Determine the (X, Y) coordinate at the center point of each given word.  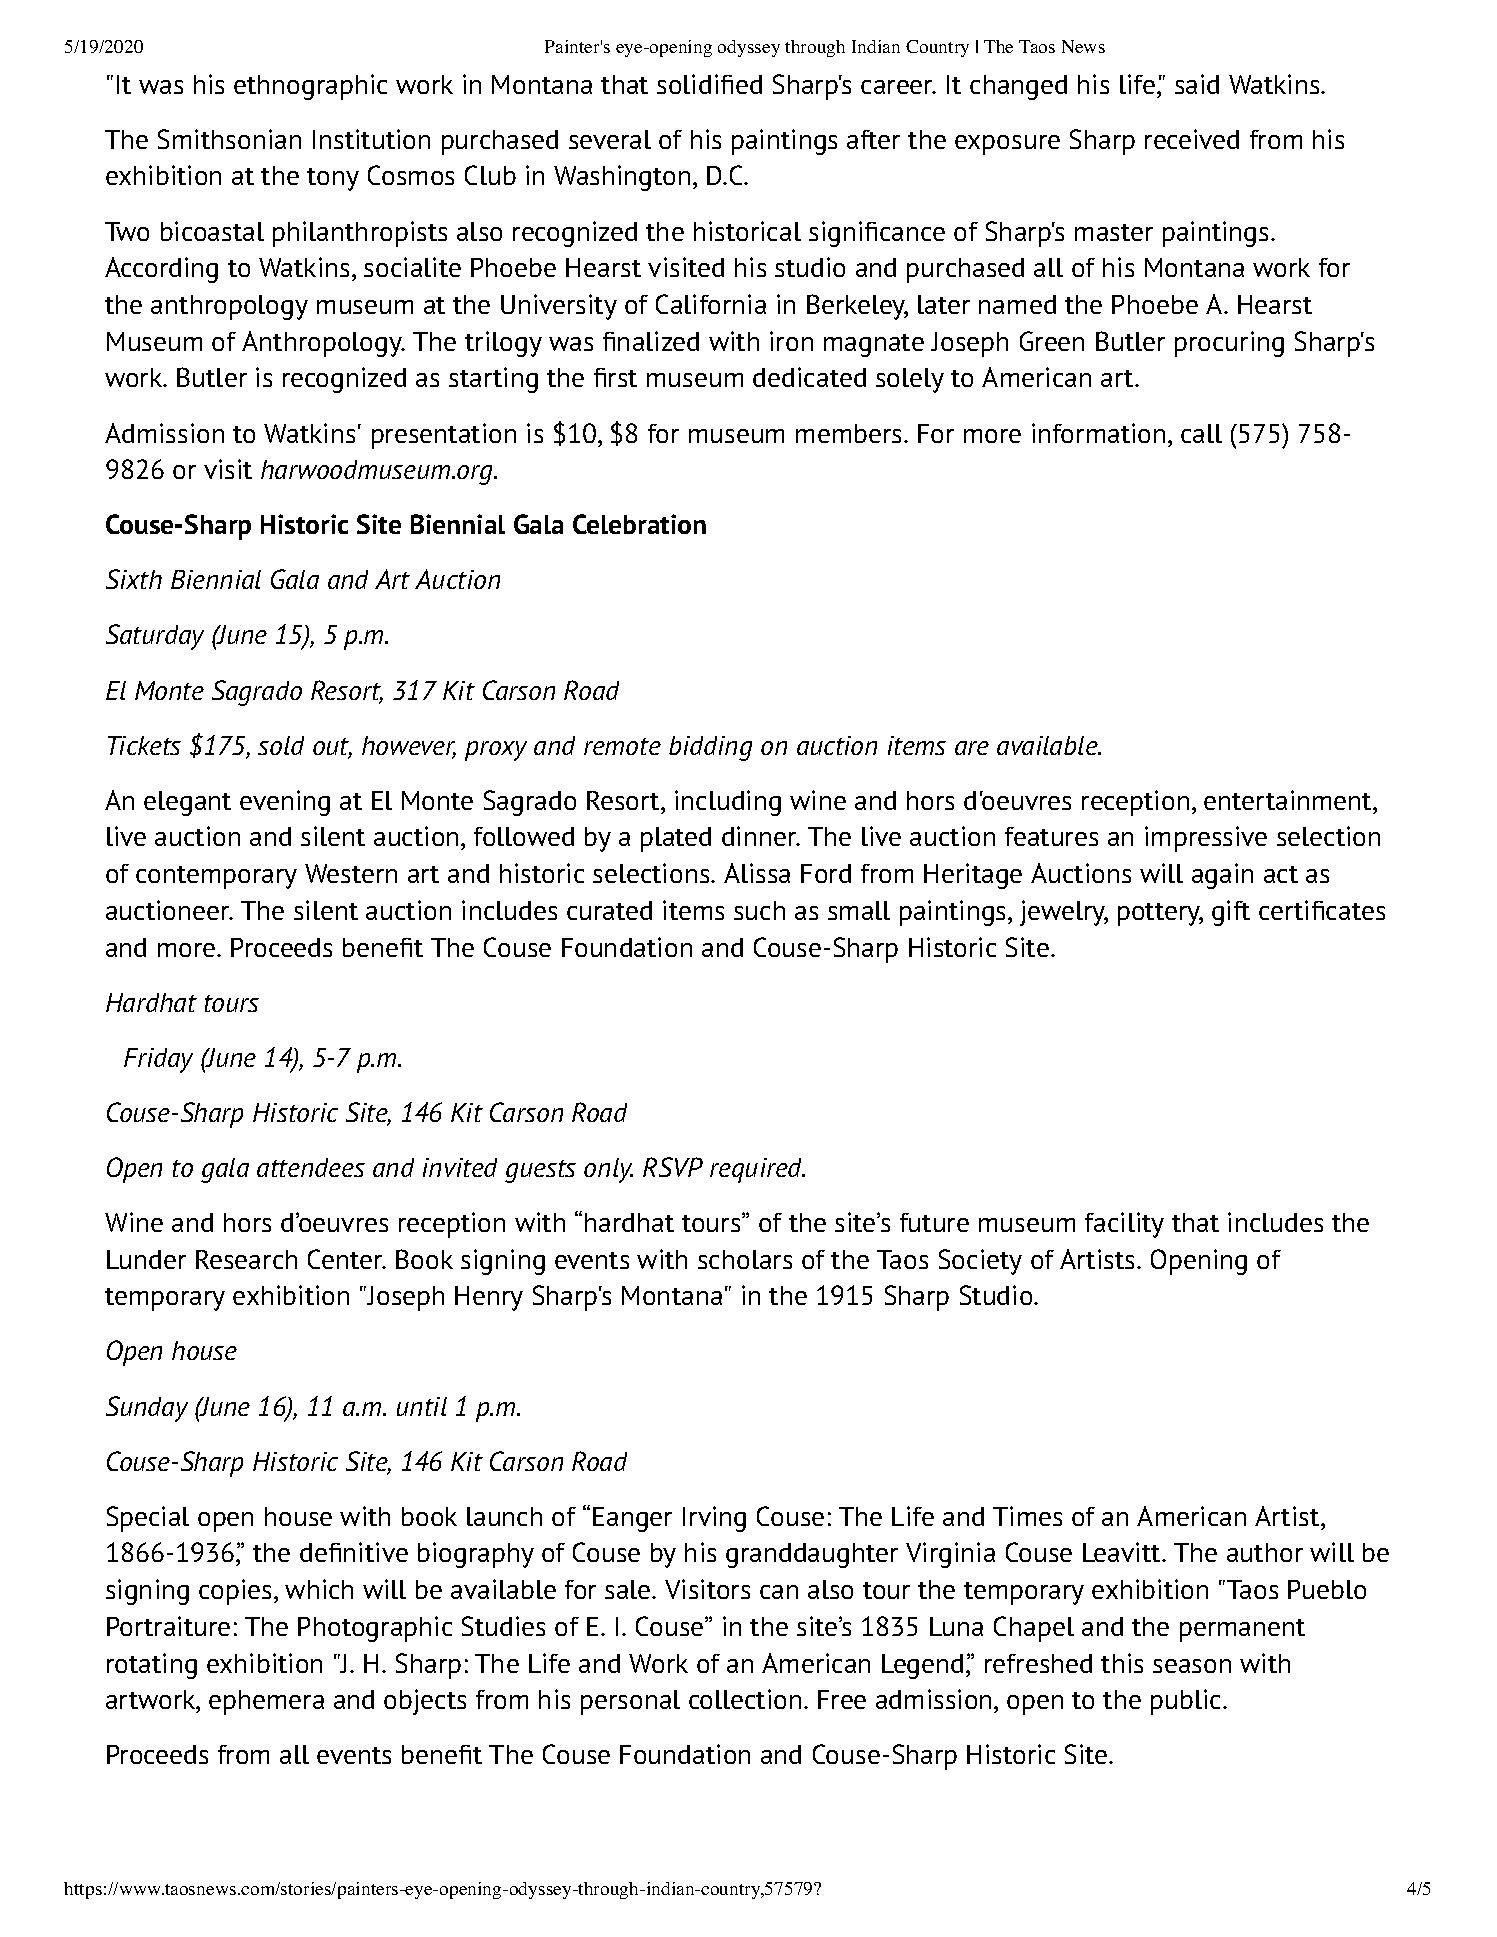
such (759, 910)
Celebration (639, 524)
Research (246, 1259)
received (1192, 139)
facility (1124, 1225)
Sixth (134, 579)
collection (745, 1699)
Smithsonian (229, 139)
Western (351, 873)
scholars (745, 1259)
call (1201, 433)
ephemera (266, 1702)
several (610, 139)
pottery (1160, 914)
